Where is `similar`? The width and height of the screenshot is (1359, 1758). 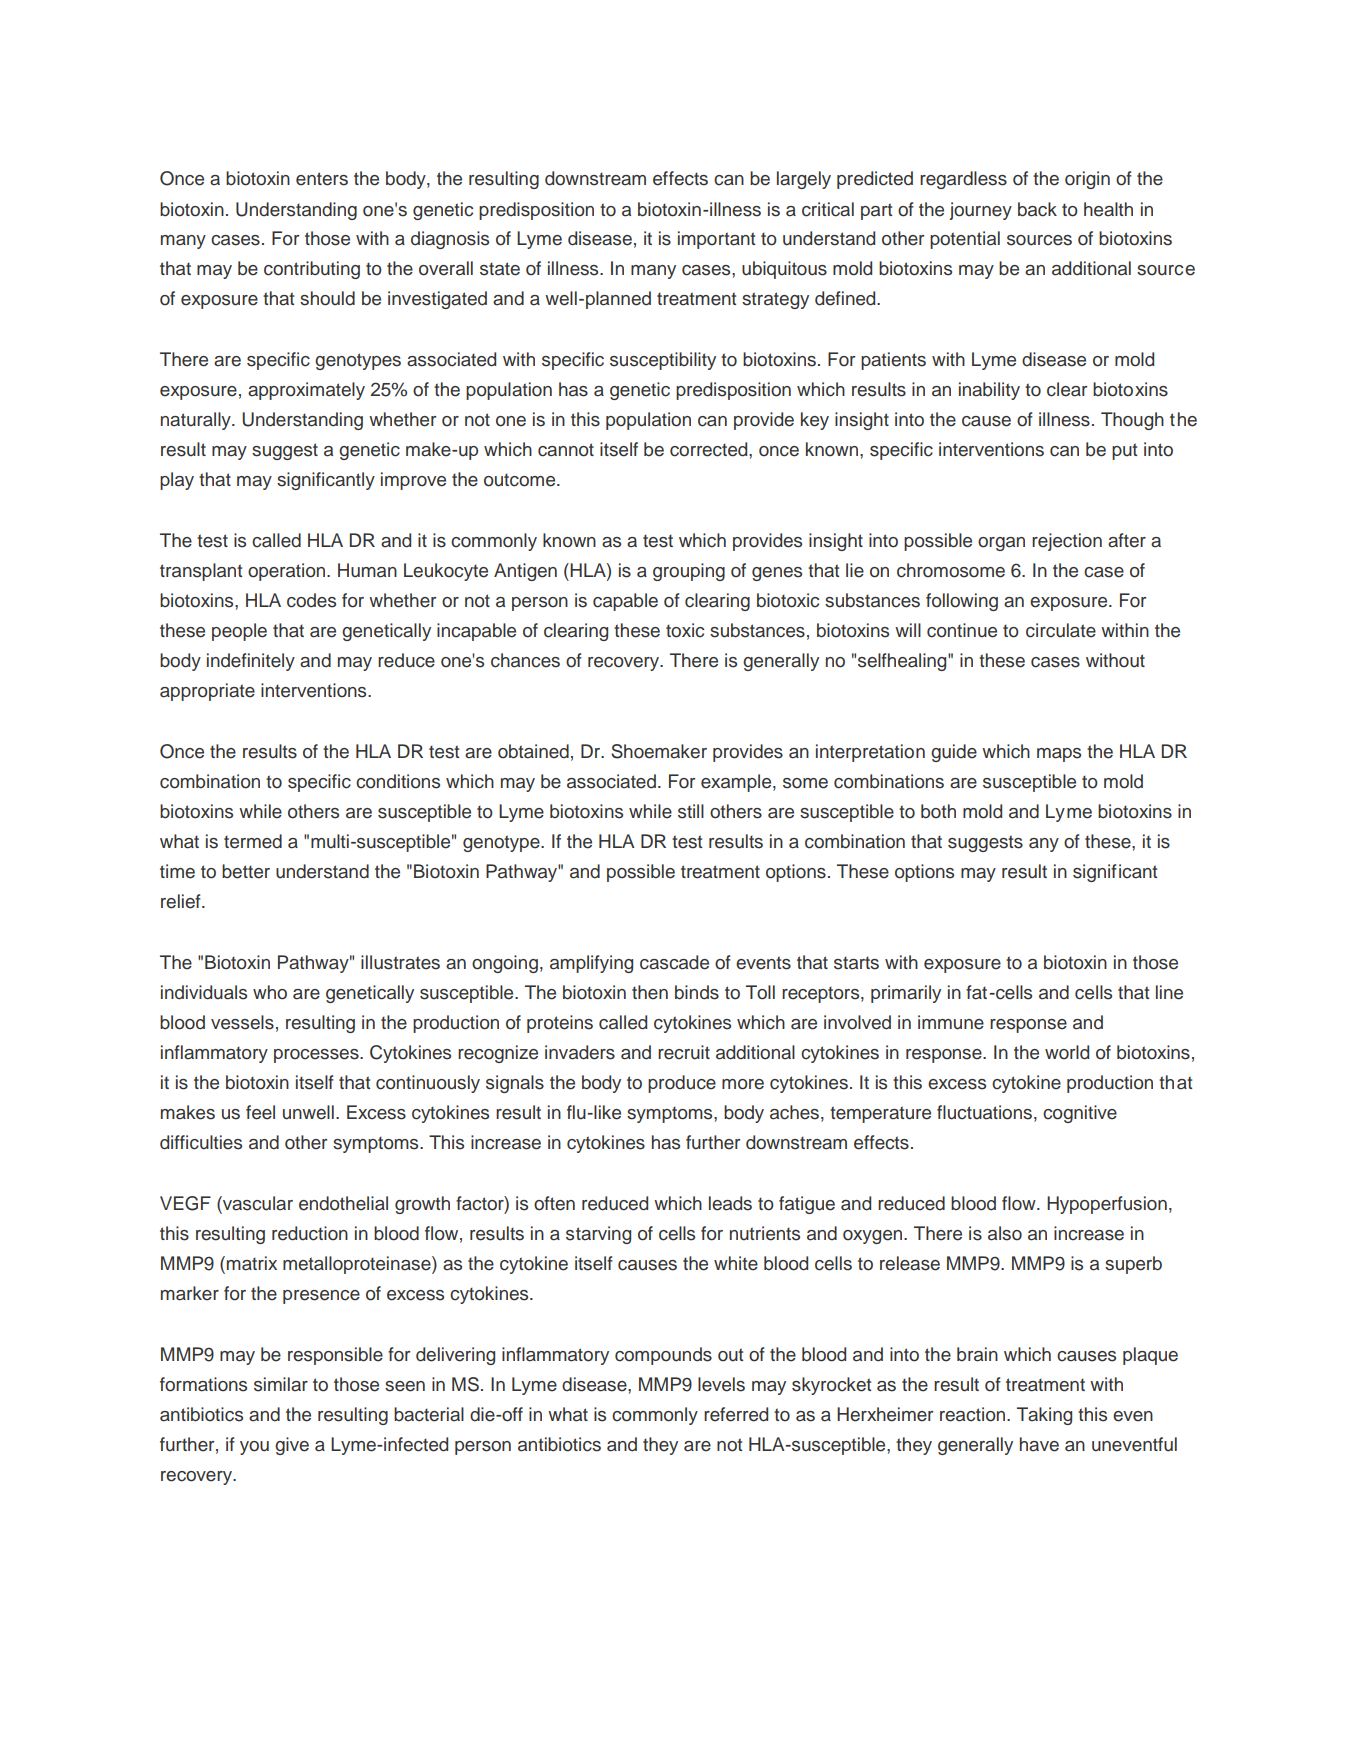
similar is located at coordinates (281, 1384).
